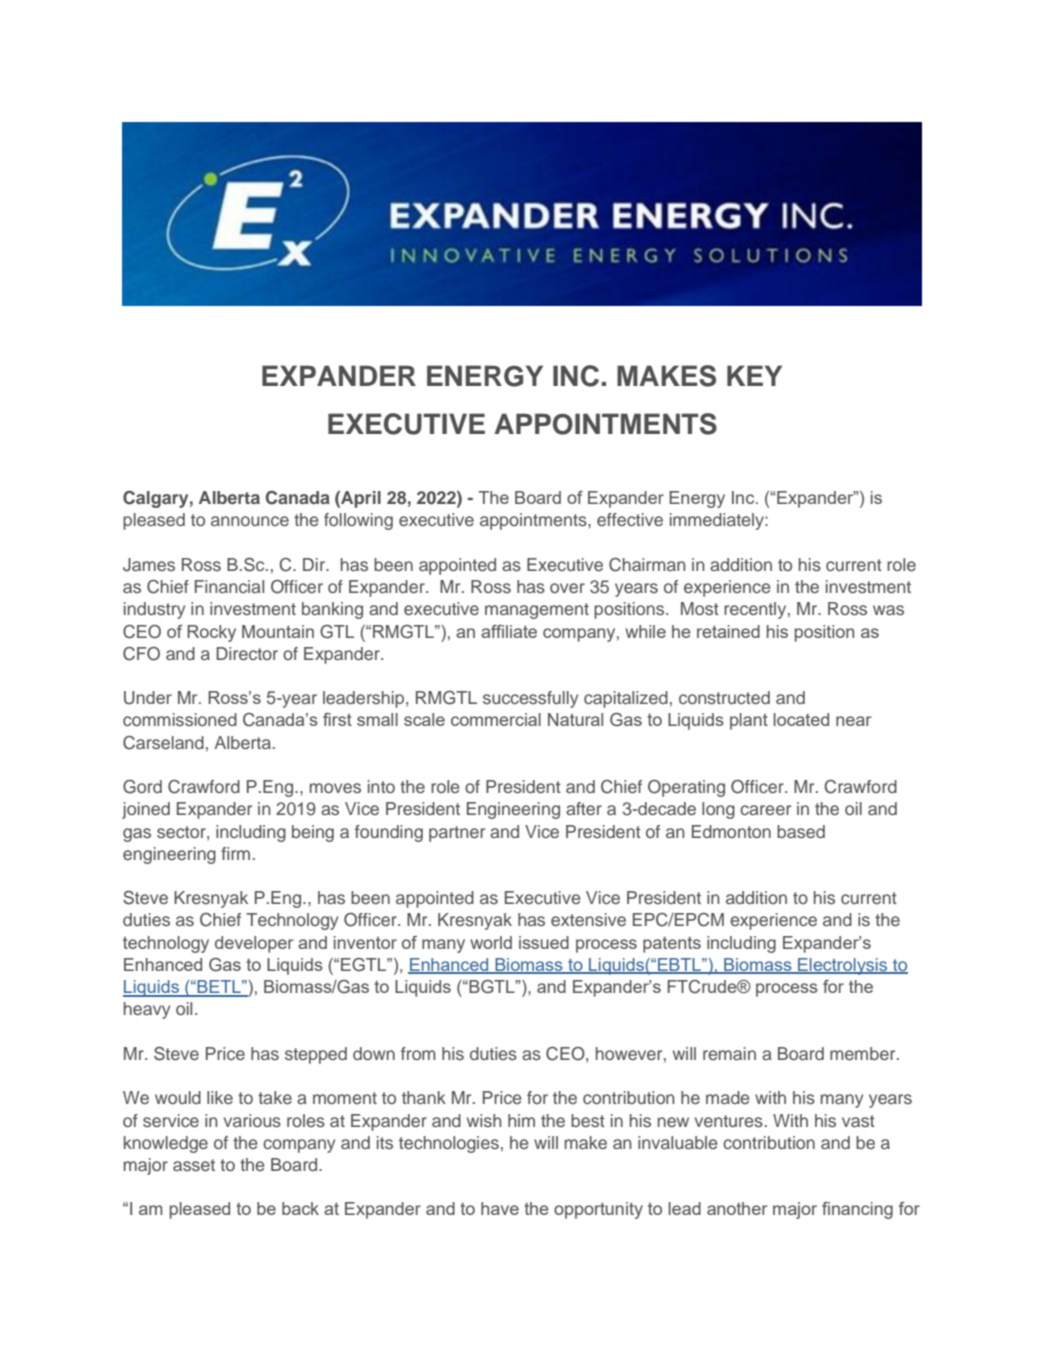 Image resolution: width=1044 pixels, height=1351 pixels. Describe the element at coordinates (843, 966) in the screenshot. I see `Electrolysis` at that location.
